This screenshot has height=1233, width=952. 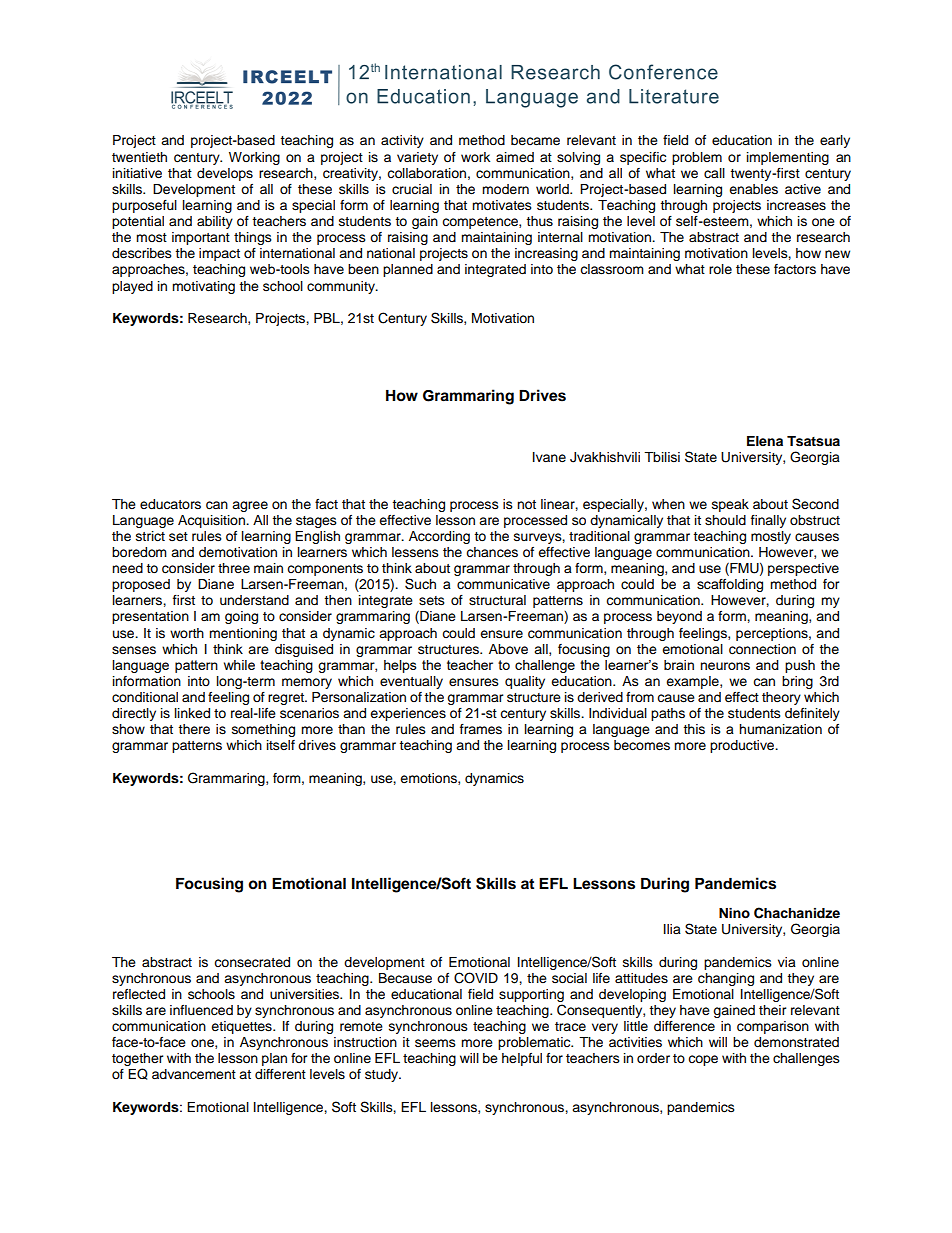 What do you see at coordinates (497, 600) in the screenshot?
I see `structural` at bounding box center [497, 600].
